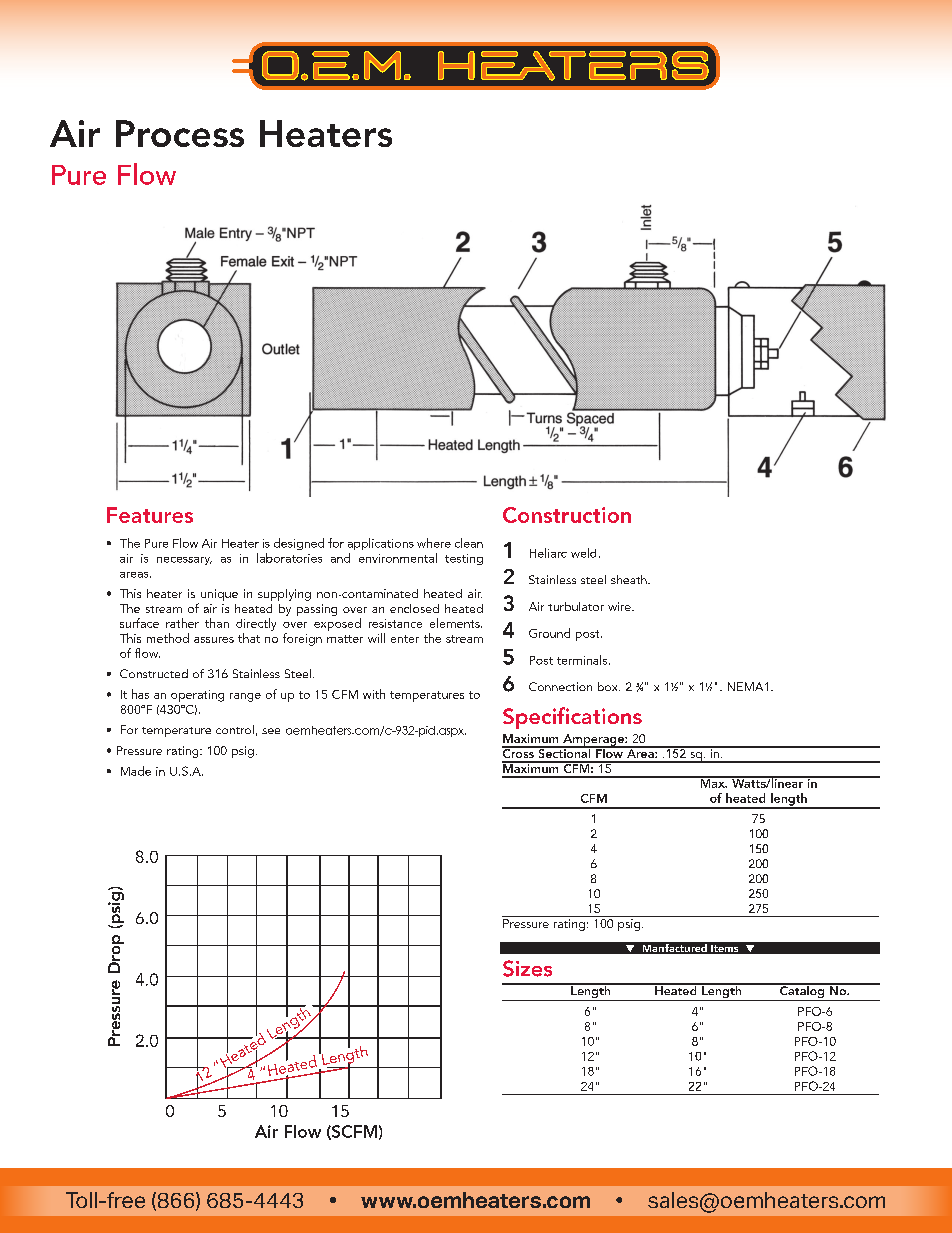  What do you see at coordinates (136, 771) in the image?
I see `Made` at bounding box center [136, 771].
